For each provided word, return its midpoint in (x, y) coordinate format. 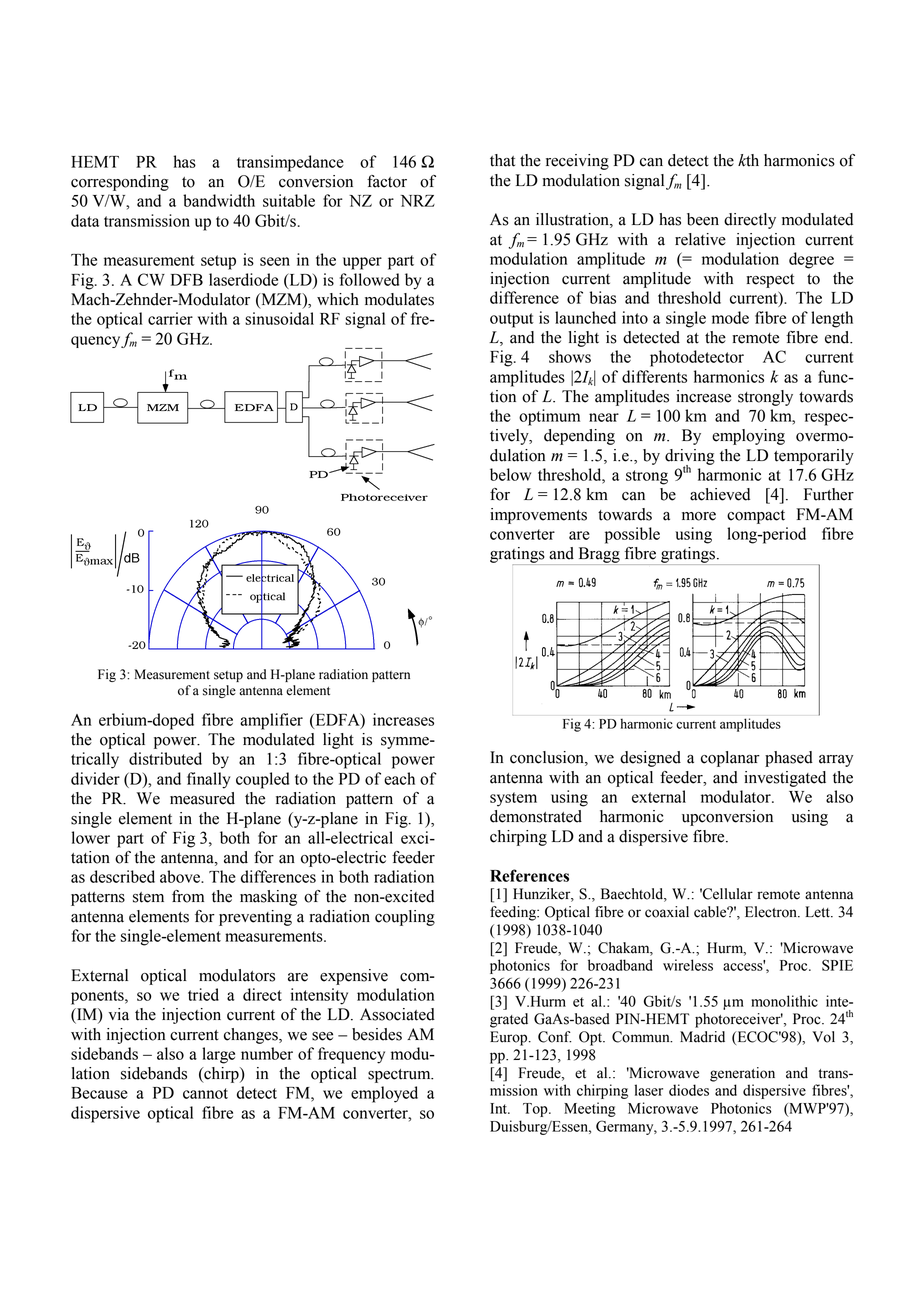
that (502, 160)
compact (756, 517)
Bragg (599, 556)
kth (748, 160)
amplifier (271, 721)
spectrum (400, 1076)
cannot (205, 1093)
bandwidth (219, 200)
